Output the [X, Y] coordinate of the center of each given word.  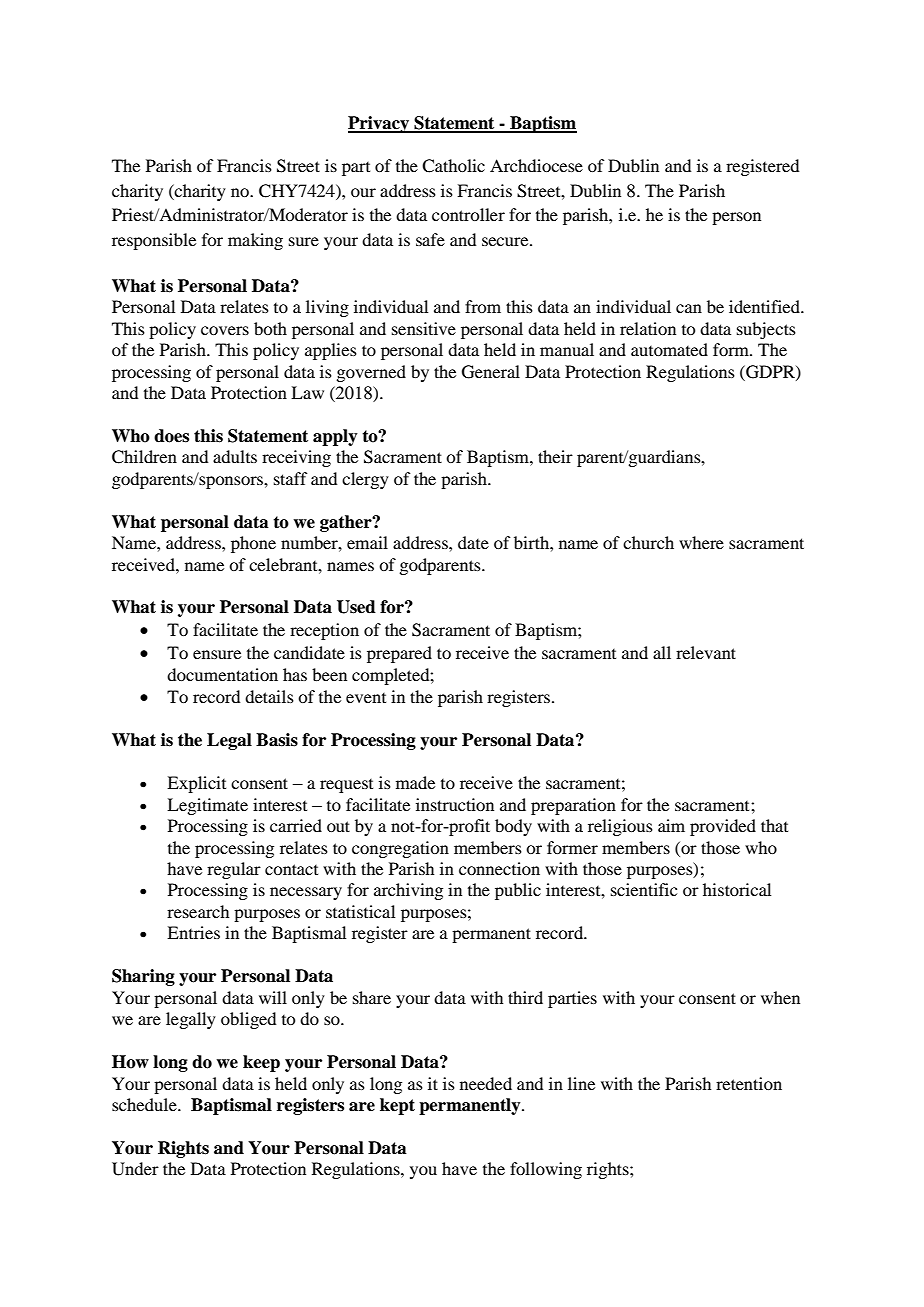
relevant [706, 652]
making [255, 241]
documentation [222, 674]
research [198, 911]
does [171, 436]
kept [397, 1106]
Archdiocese [536, 165]
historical [737, 889]
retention [749, 1083]
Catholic [453, 166]
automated [669, 349]
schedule [145, 1104]
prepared [399, 654]
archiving [408, 891]
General [491, 372]
